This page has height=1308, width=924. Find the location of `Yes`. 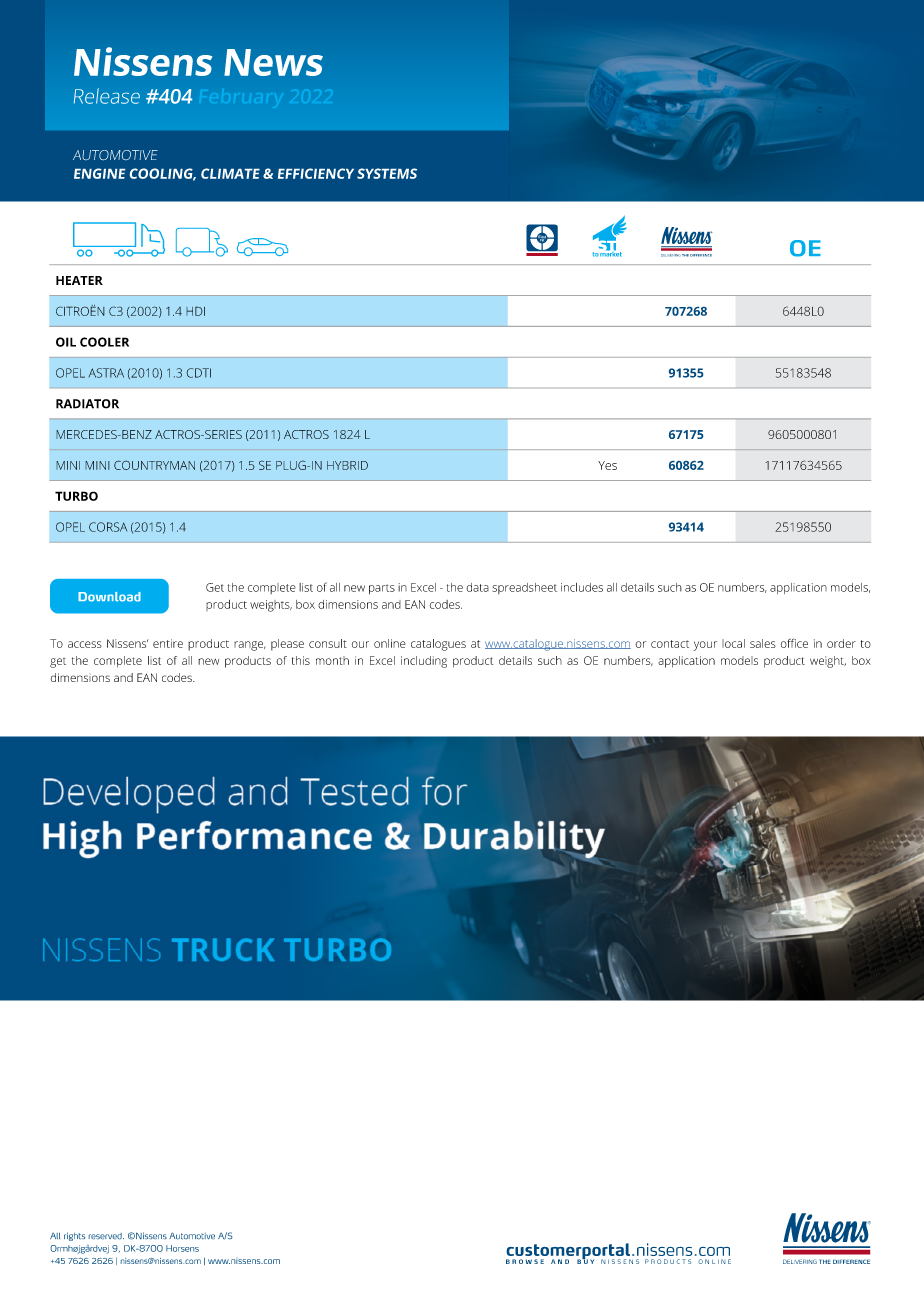

Yes is located at coordinates (607, 465).
